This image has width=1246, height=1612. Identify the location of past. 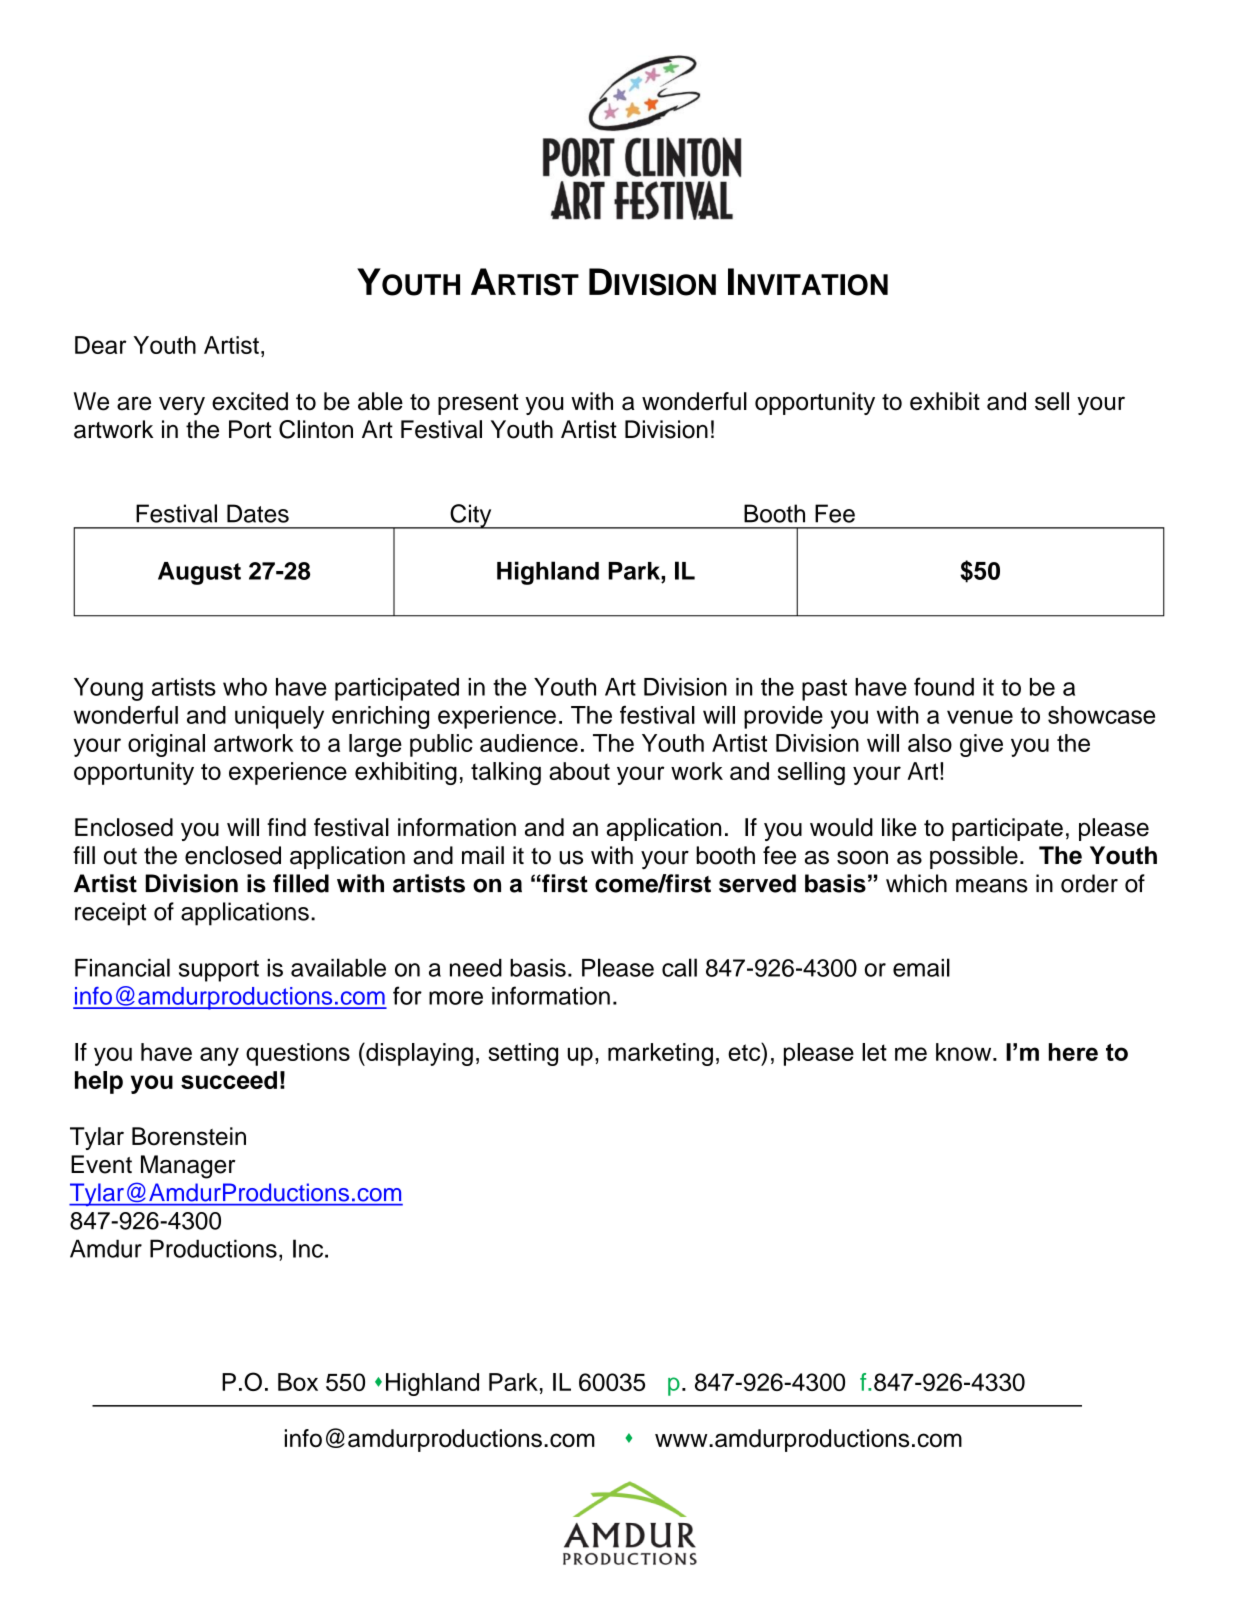
(824, 690).
